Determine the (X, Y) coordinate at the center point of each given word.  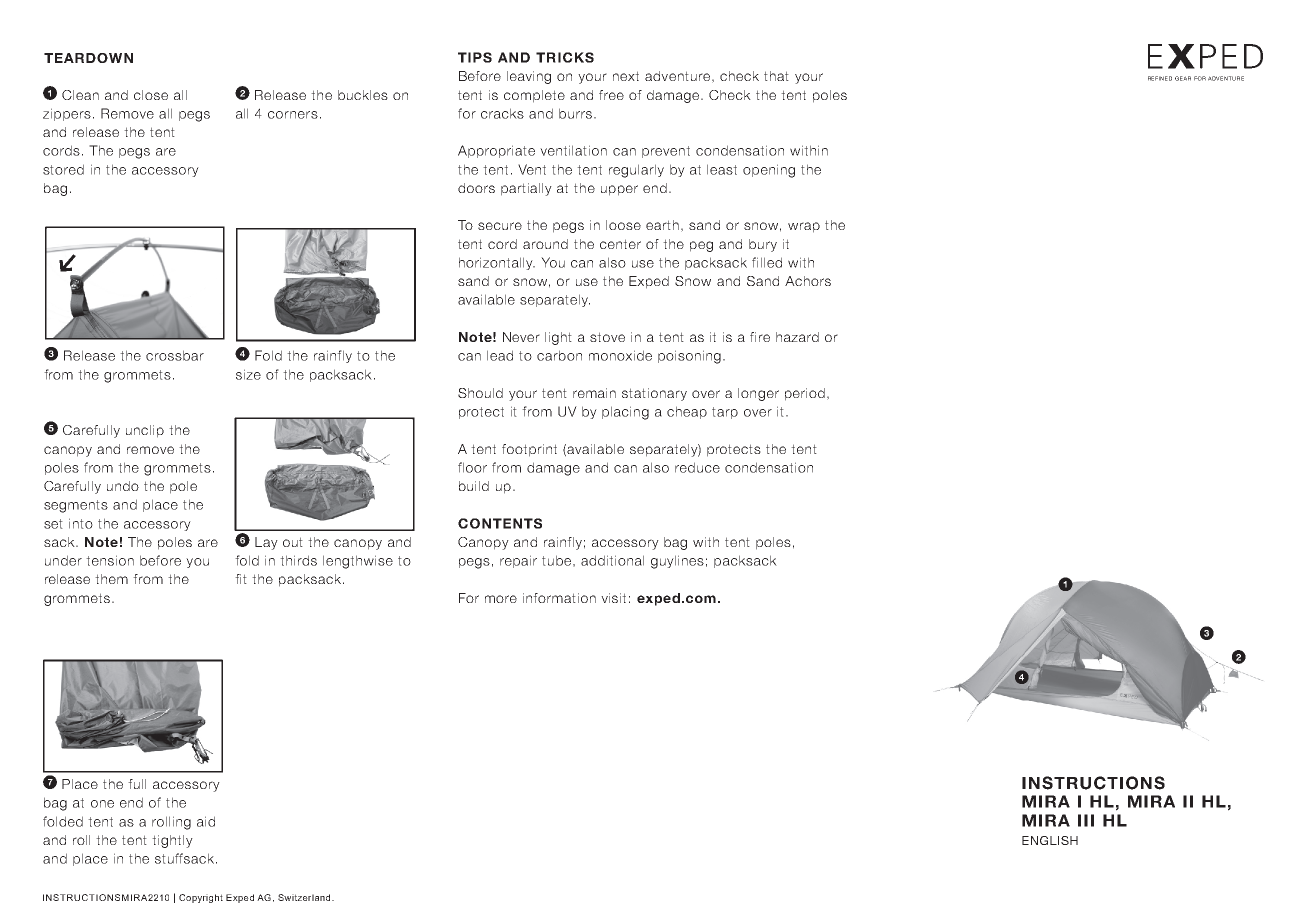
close (151, 95)
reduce (697, 467)
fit (241, 579)
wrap (804, 227)
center (620, 244)
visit (613, 598)
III (1086, 820)
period (805, 394)
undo (123, 486)
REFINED (1160, 78)
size (248, 374)
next (626, 76)
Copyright (201, 898)
